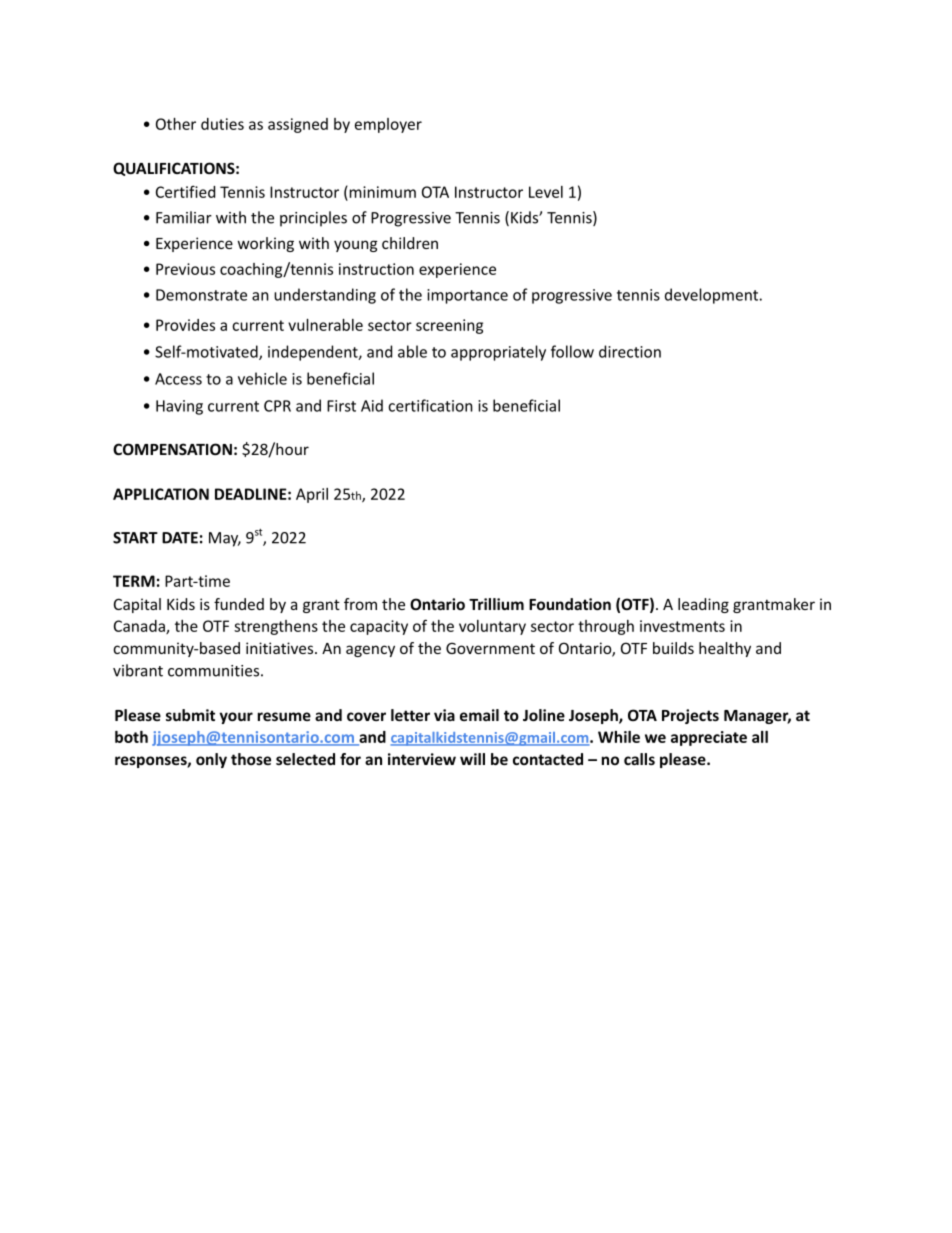 The height and width of the screenshot is (1233, 952). I want to click on employer, so click(388, 125).
